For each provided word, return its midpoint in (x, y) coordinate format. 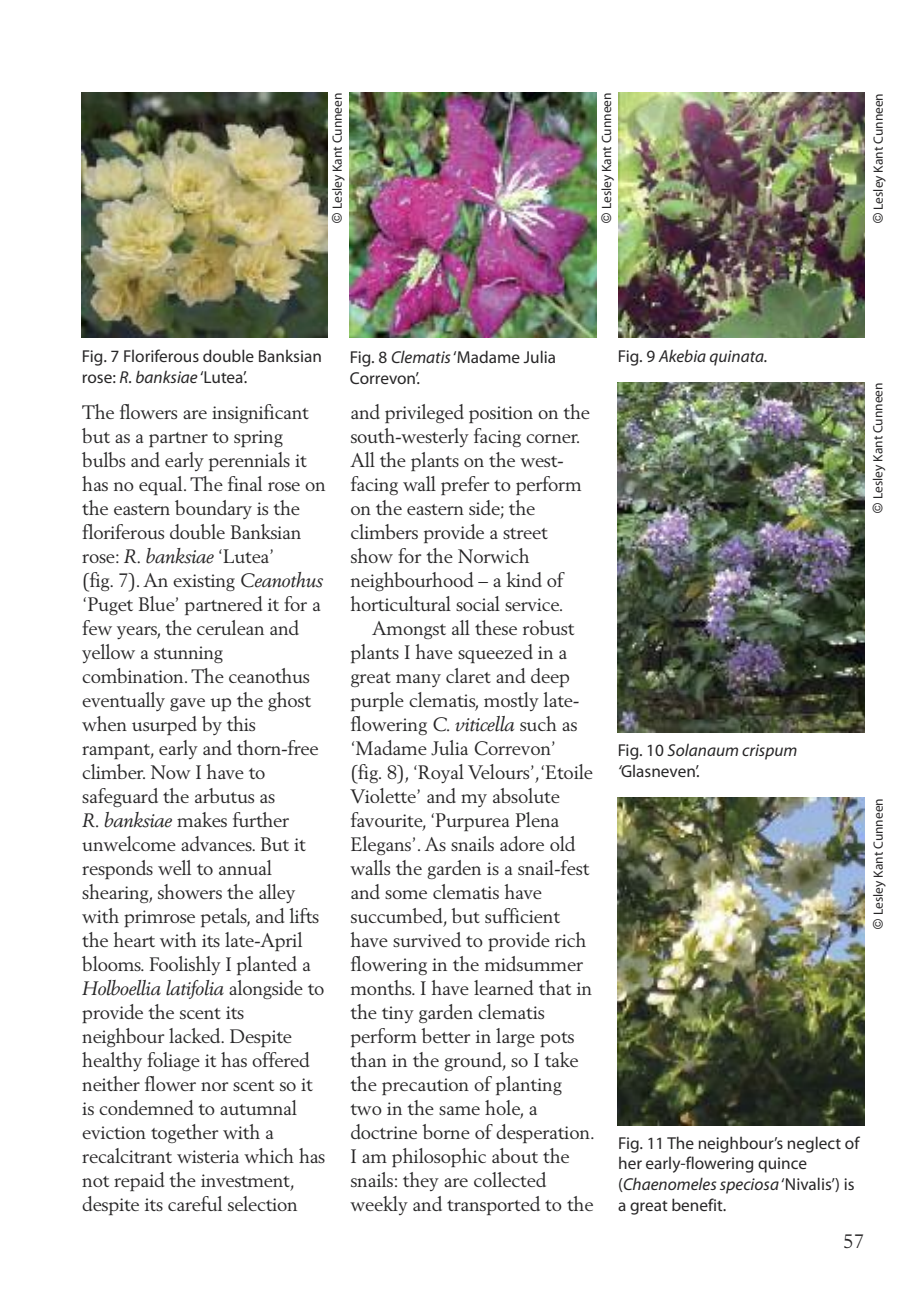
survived (427, 939)
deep (550, 677)
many (418, 680)
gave (187, 704)
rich (570, 939)
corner (552, 438)
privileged (424, 413)
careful (195, 1203)
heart (134, 939)
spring (258, 438)
